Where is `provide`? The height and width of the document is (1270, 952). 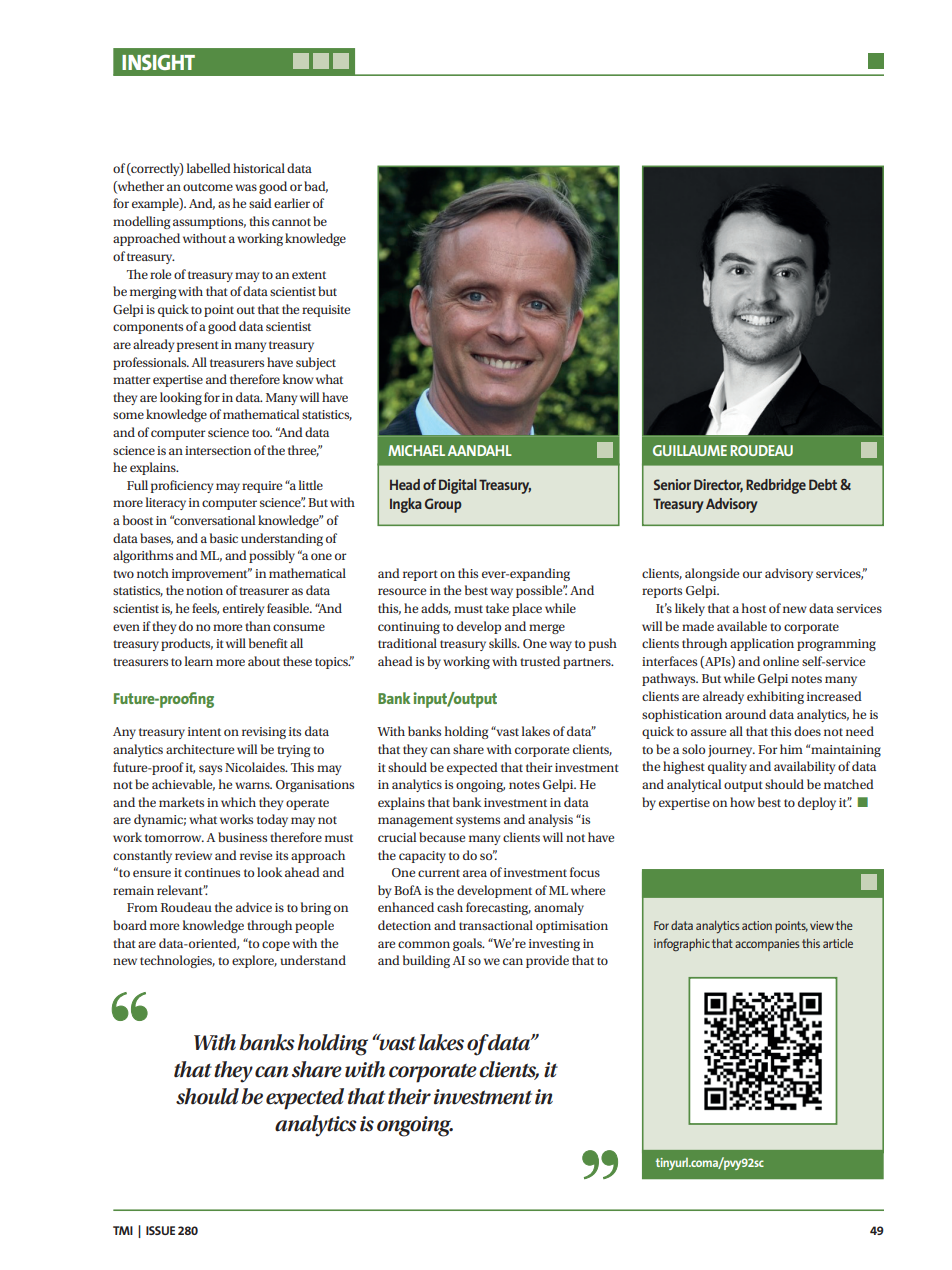 provide is located at coordinates (547, 961).
